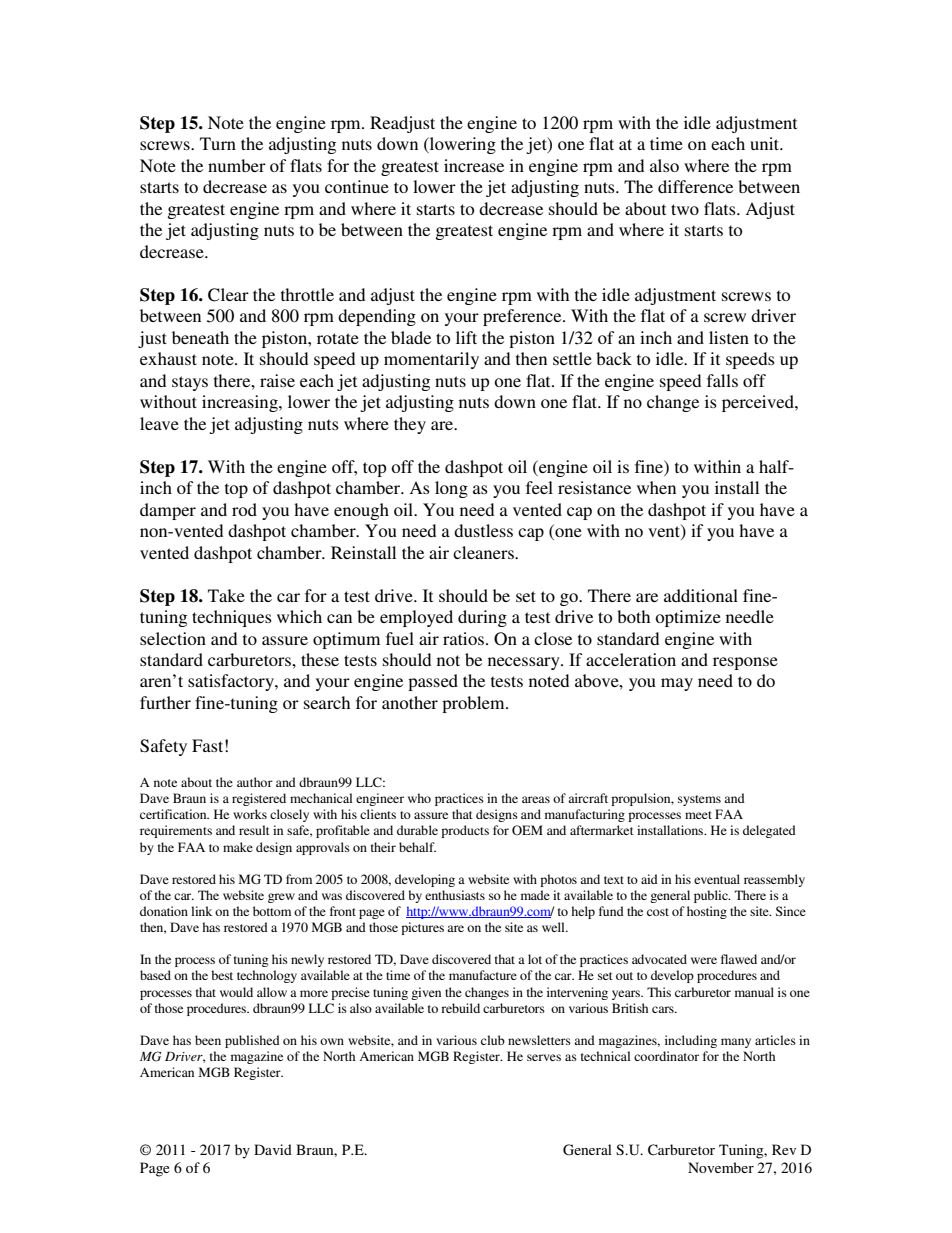 Image resolution: width=952 pixels, height=1233 pixels. I want to click on increase, so click(474, 165).
